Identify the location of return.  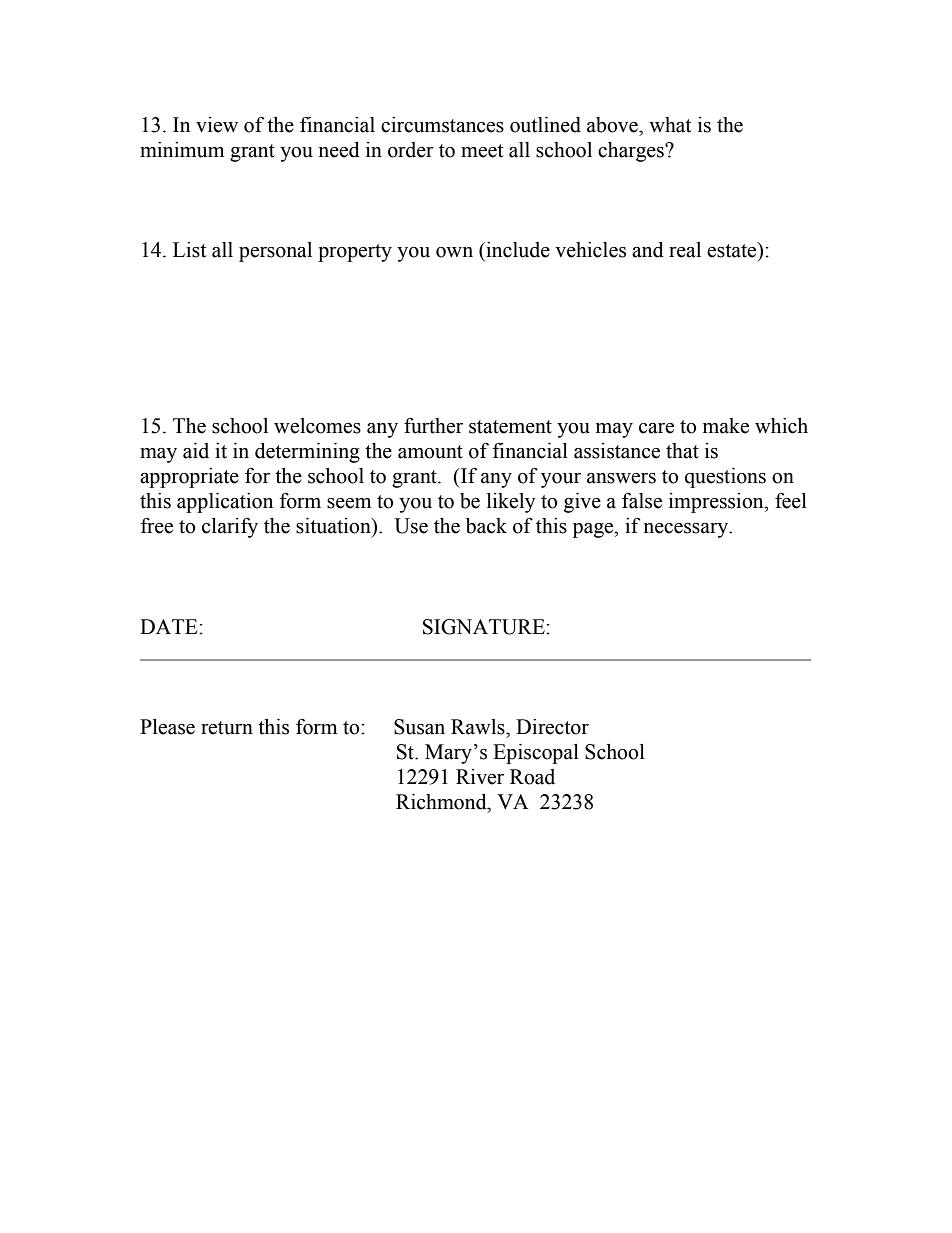
(227, 728).
